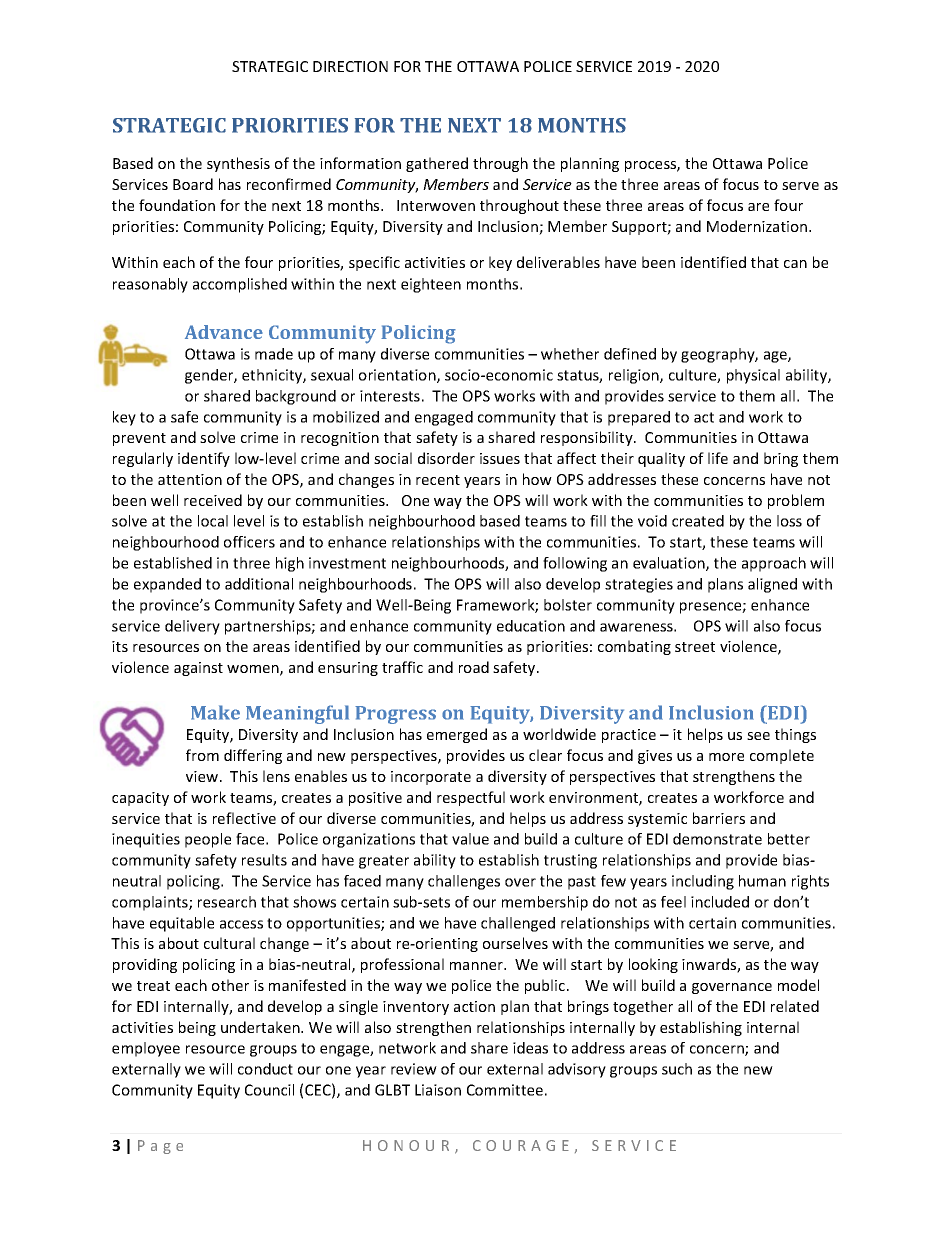 The height and width of the screenshot is (1233, 952). I want to click on life, so click(718, 458).
